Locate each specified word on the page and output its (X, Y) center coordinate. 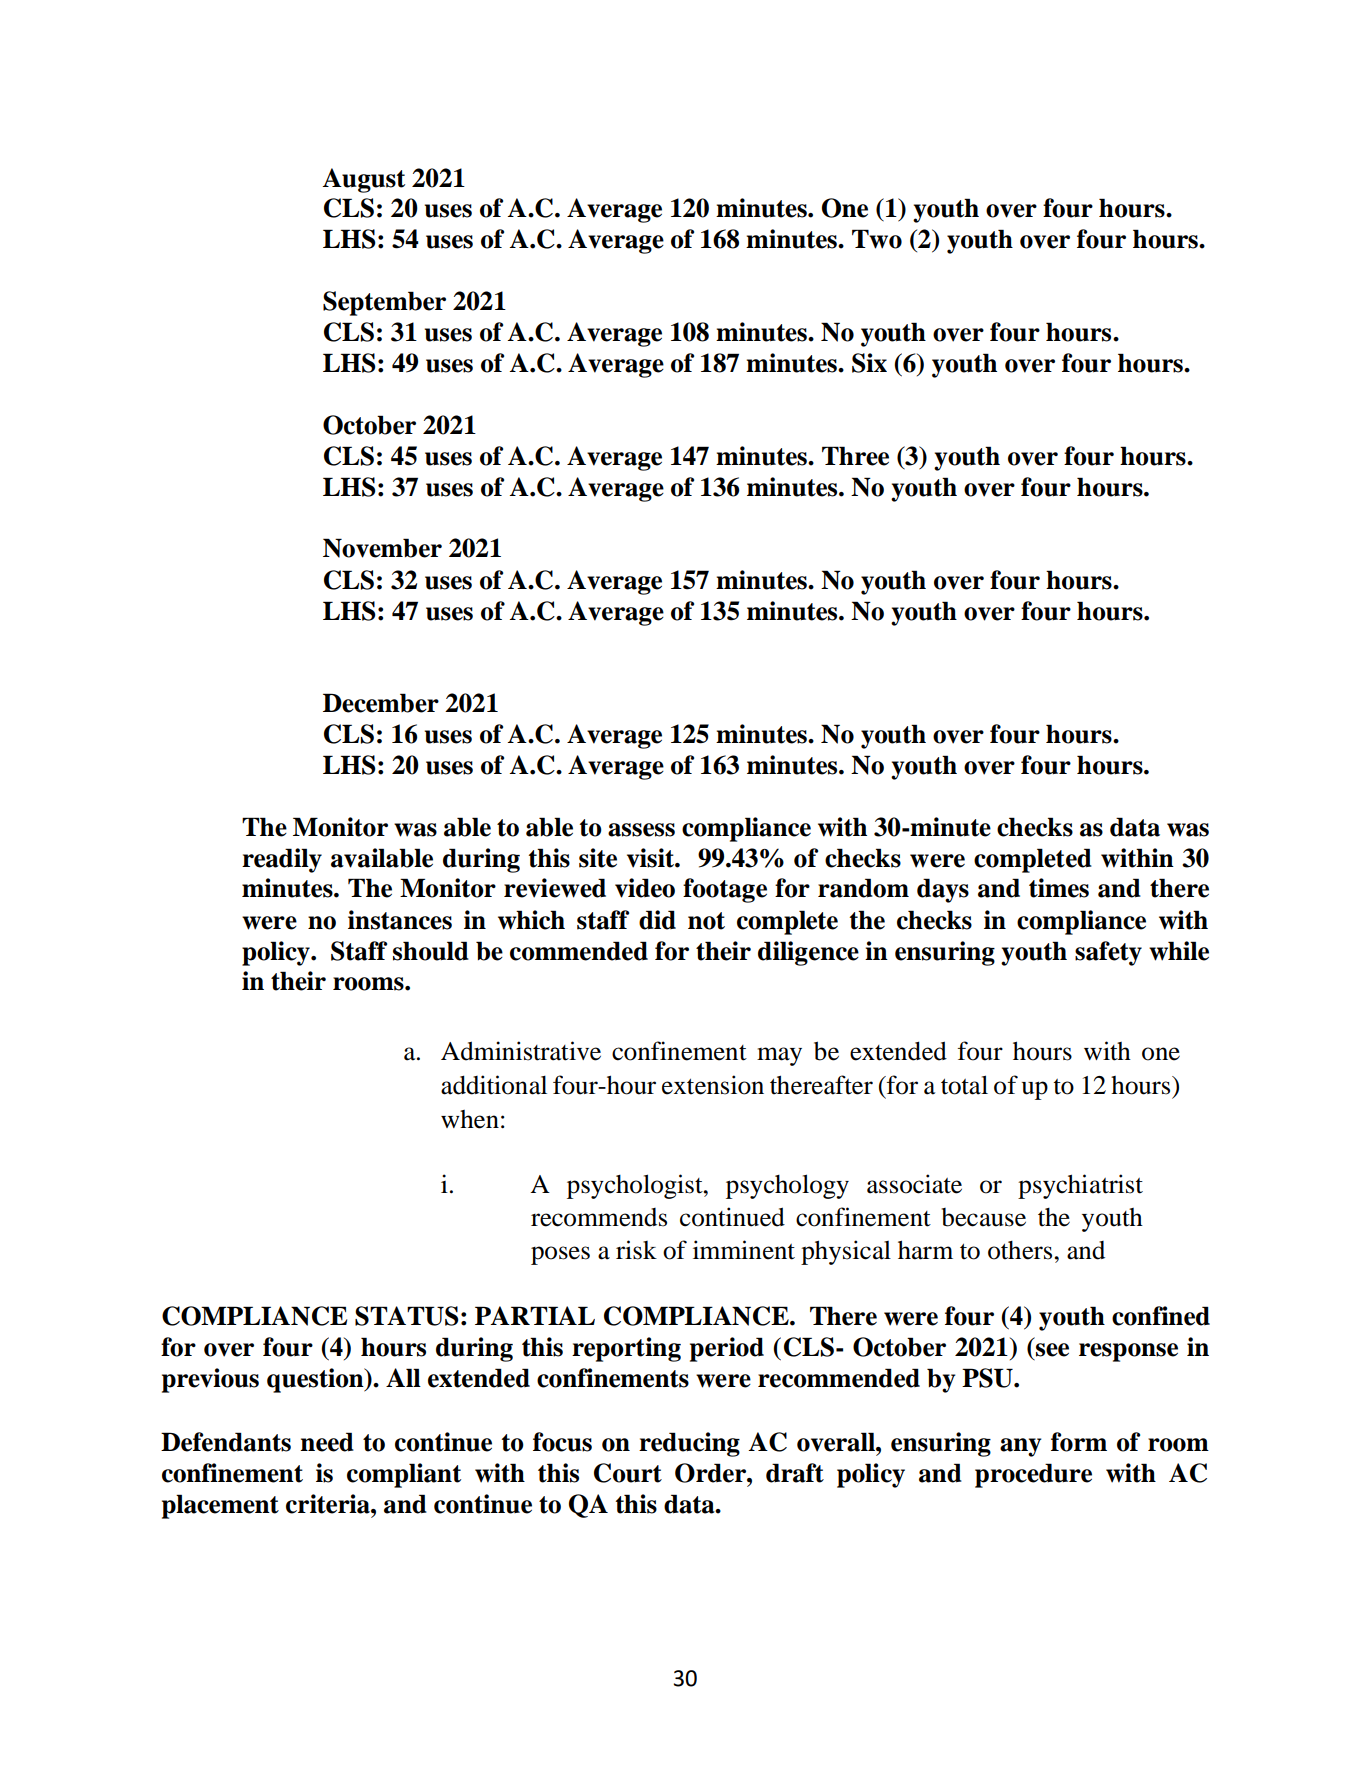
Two (877, 239)
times (1059, 888)
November (382, 548)
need (327, 1442)
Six (869, 363)
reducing (689, 1444)
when (470, 1119)
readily (282, 860)
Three (855, 456)
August (363, 180)
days (943, 890)
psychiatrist (1080, 1186)
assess (641, 830)
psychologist (636, 1186)
